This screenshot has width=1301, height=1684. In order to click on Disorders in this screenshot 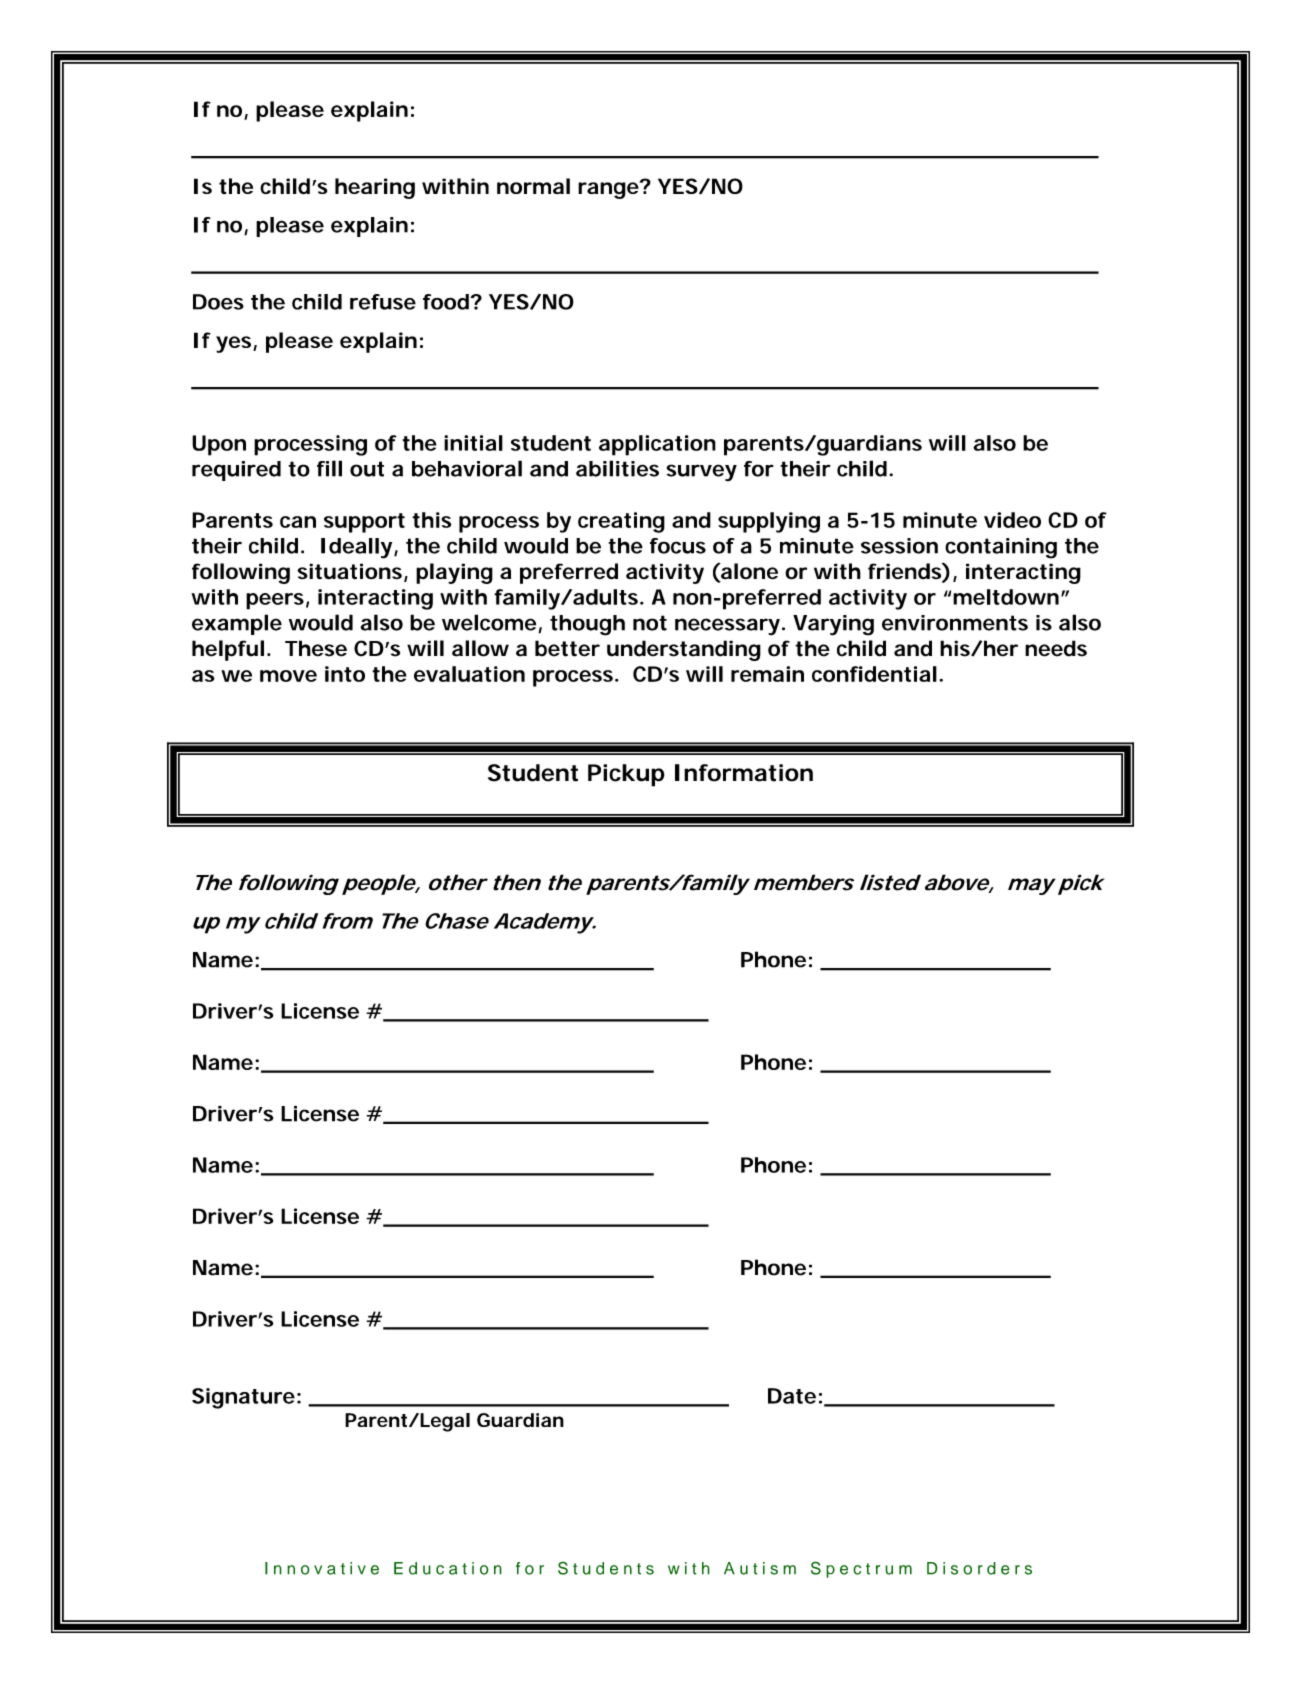, I will do `click(979, 1568)`.
